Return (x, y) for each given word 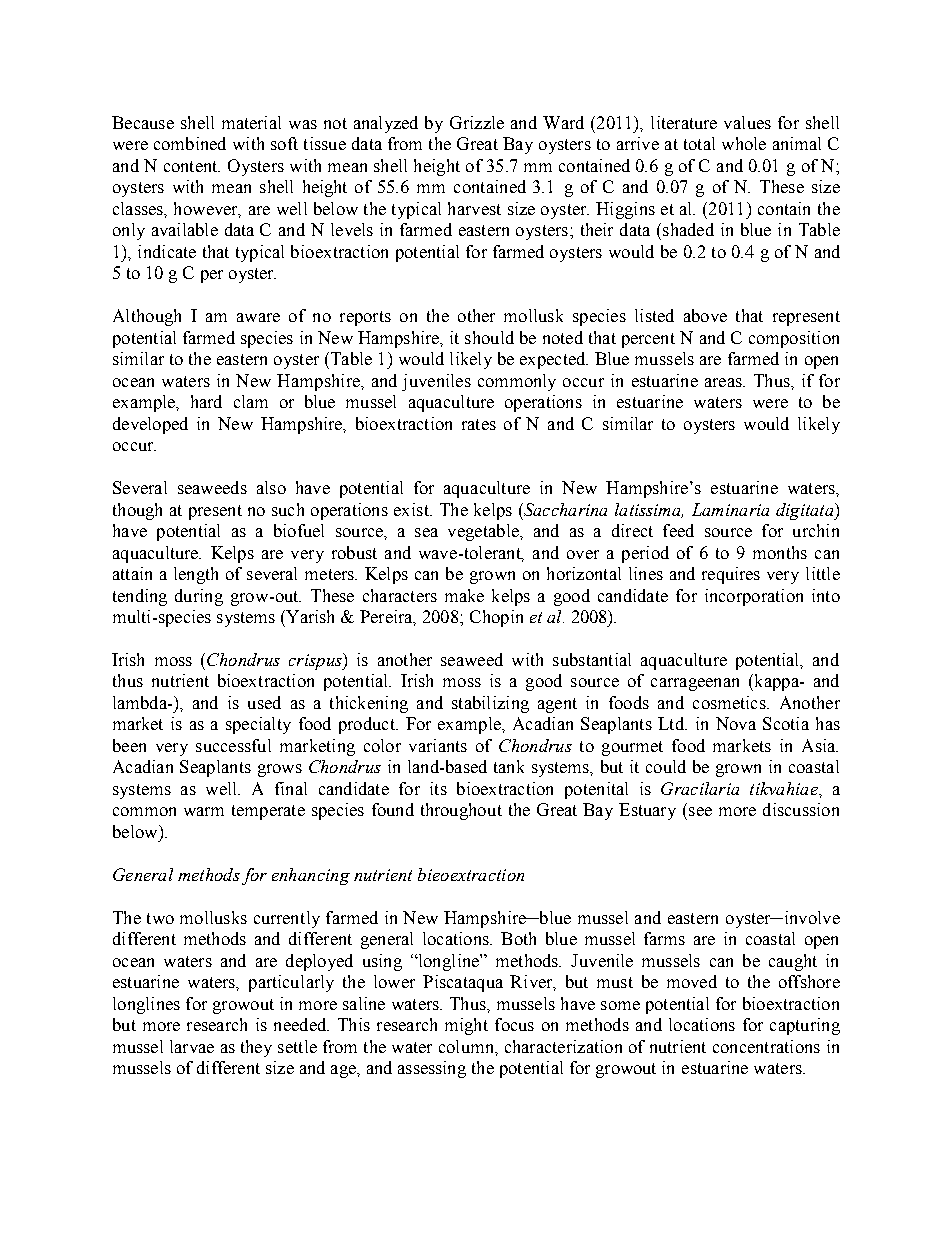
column (467, 1046)
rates (479, 424)
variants (438, 745)
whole (744, 143)
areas (724, 382)
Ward (563, 122)
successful (233, 745)
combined (190, 143)
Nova (736, 723)
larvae (192, 1046)
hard (206, 401)
